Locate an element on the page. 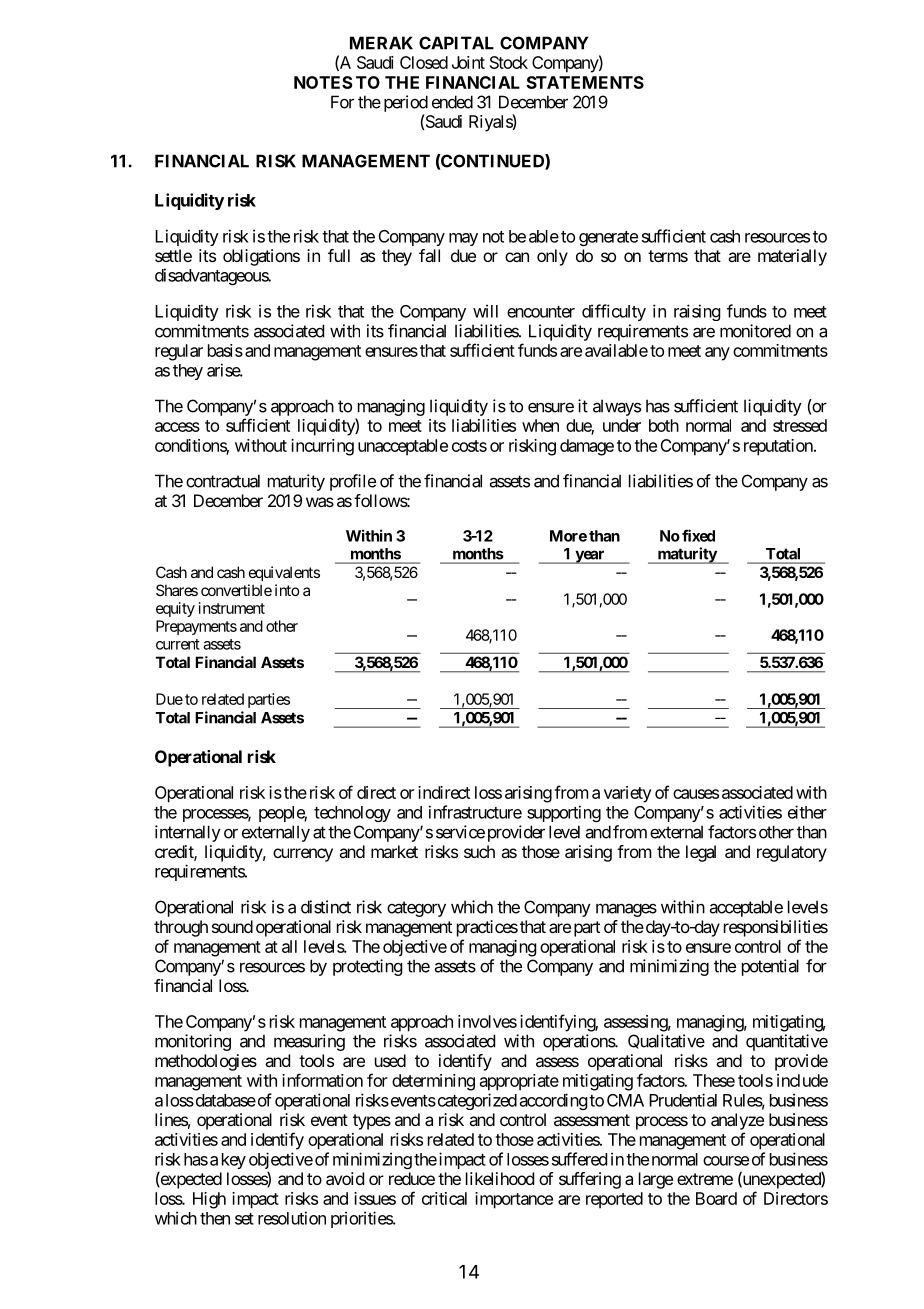 Image resolution: width=924 pixels, height=1309 pixels. key is located at coordinates (234, 1161).
